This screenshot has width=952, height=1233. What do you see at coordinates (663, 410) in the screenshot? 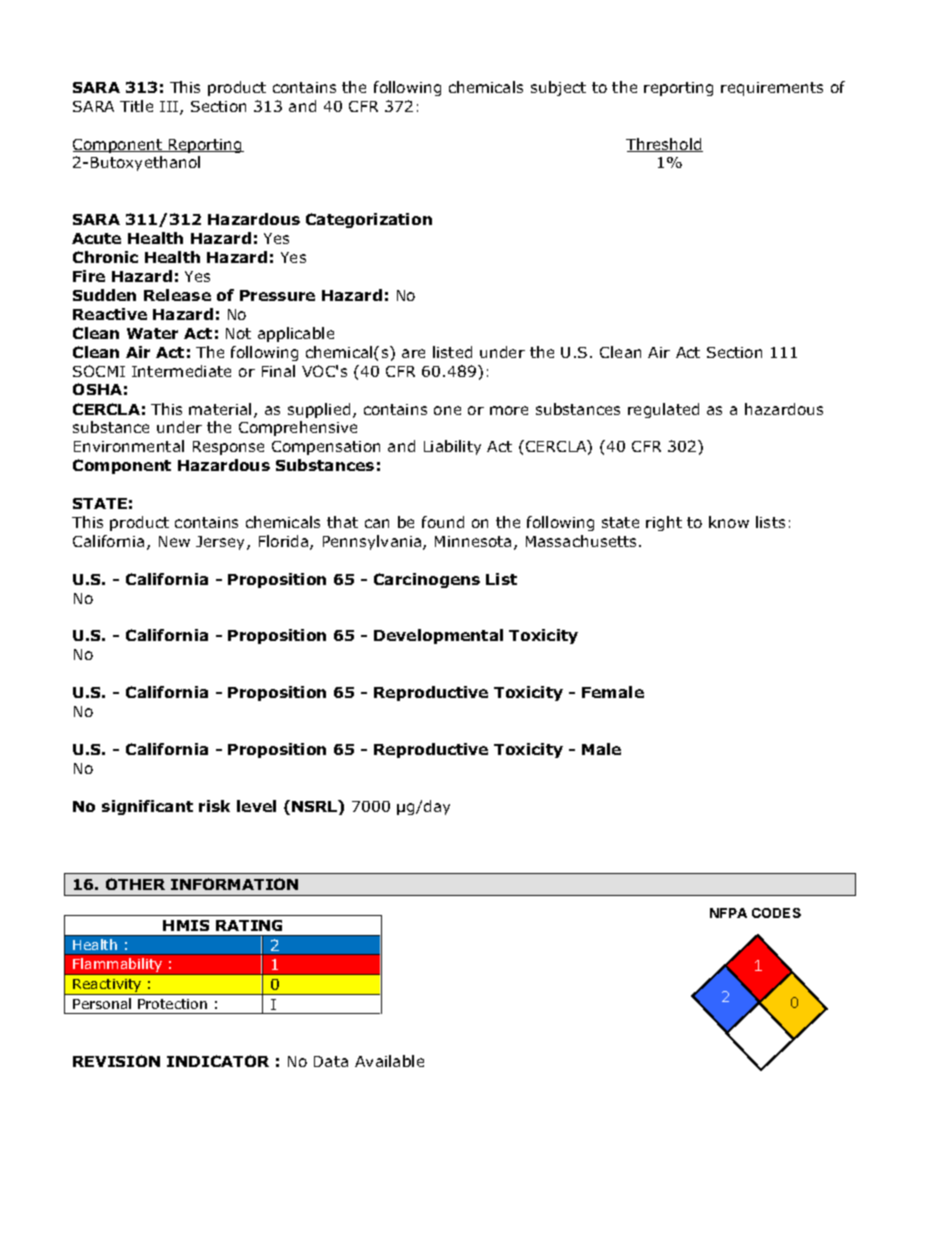
I see `regulated` at bounding box center [663, 410].
